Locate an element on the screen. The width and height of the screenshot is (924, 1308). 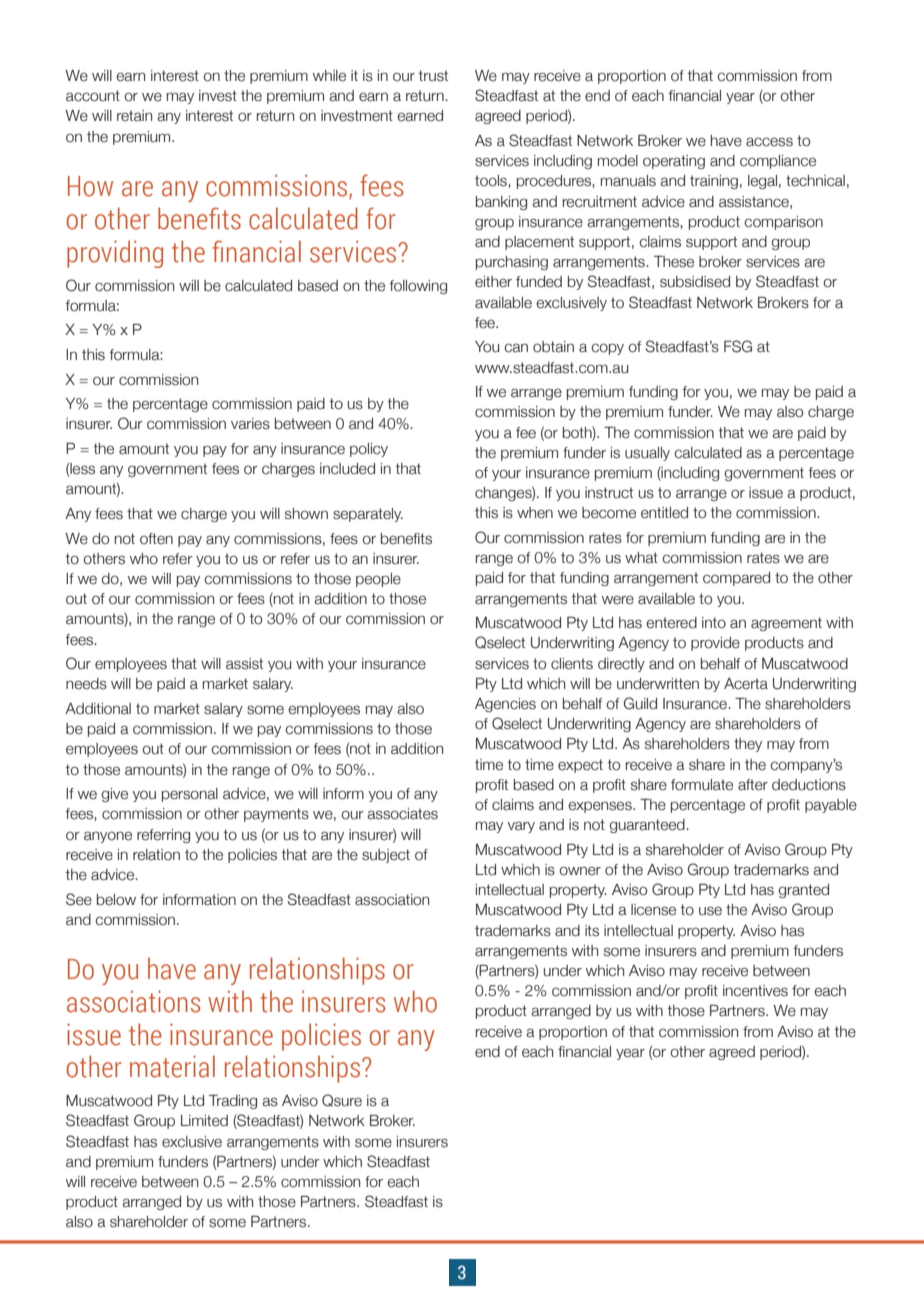
needs is located at coordinates (86, 684).
